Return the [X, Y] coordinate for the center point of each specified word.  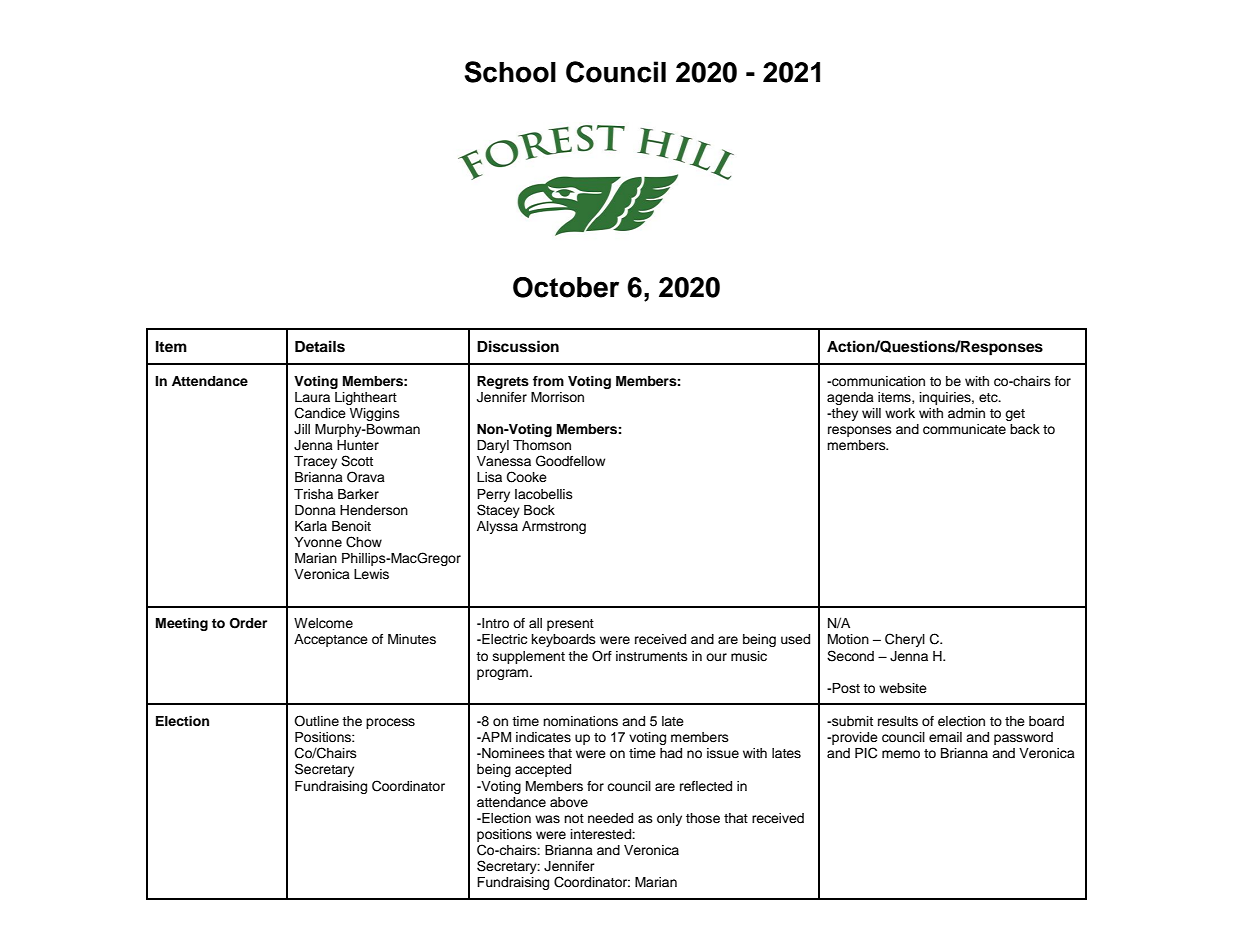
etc [989, 398]
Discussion [518, 346]
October [566, 287]
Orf [602, 656]
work [900, 413]
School [510, 72]
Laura [312, 397]
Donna [315, 510]
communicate [964, 429]
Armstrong [554, 527]
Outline [316, 721]
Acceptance [331, 640]
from [548, 381]
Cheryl [905, 640]
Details [320, 346]
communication [877, 381]
